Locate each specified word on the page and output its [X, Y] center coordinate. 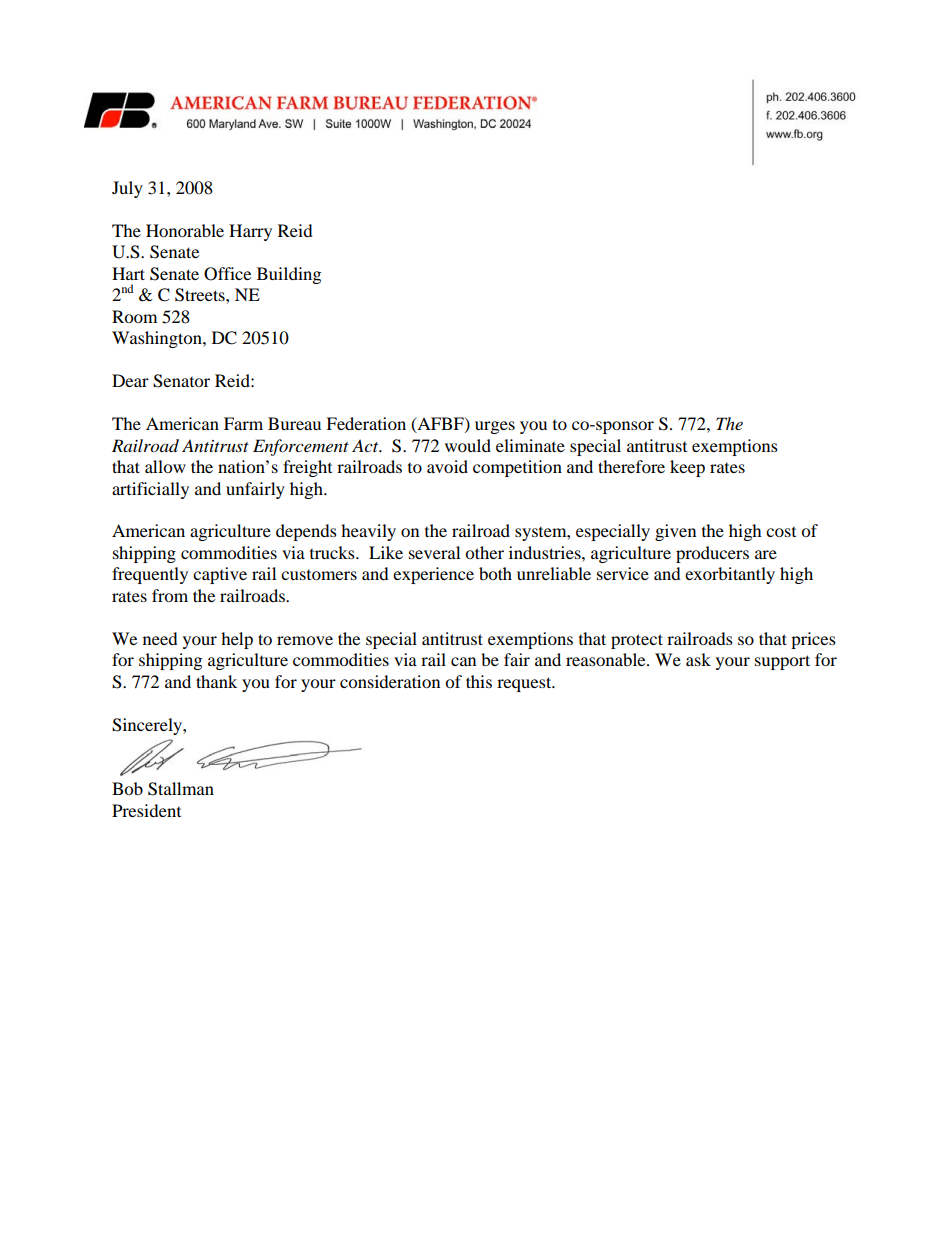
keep [687, 468]
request [525, 684]
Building [289, 275]
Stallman [181, 789]
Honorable [185, 230]
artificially [150, 490]
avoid [447, 466]
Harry [250, 232]
